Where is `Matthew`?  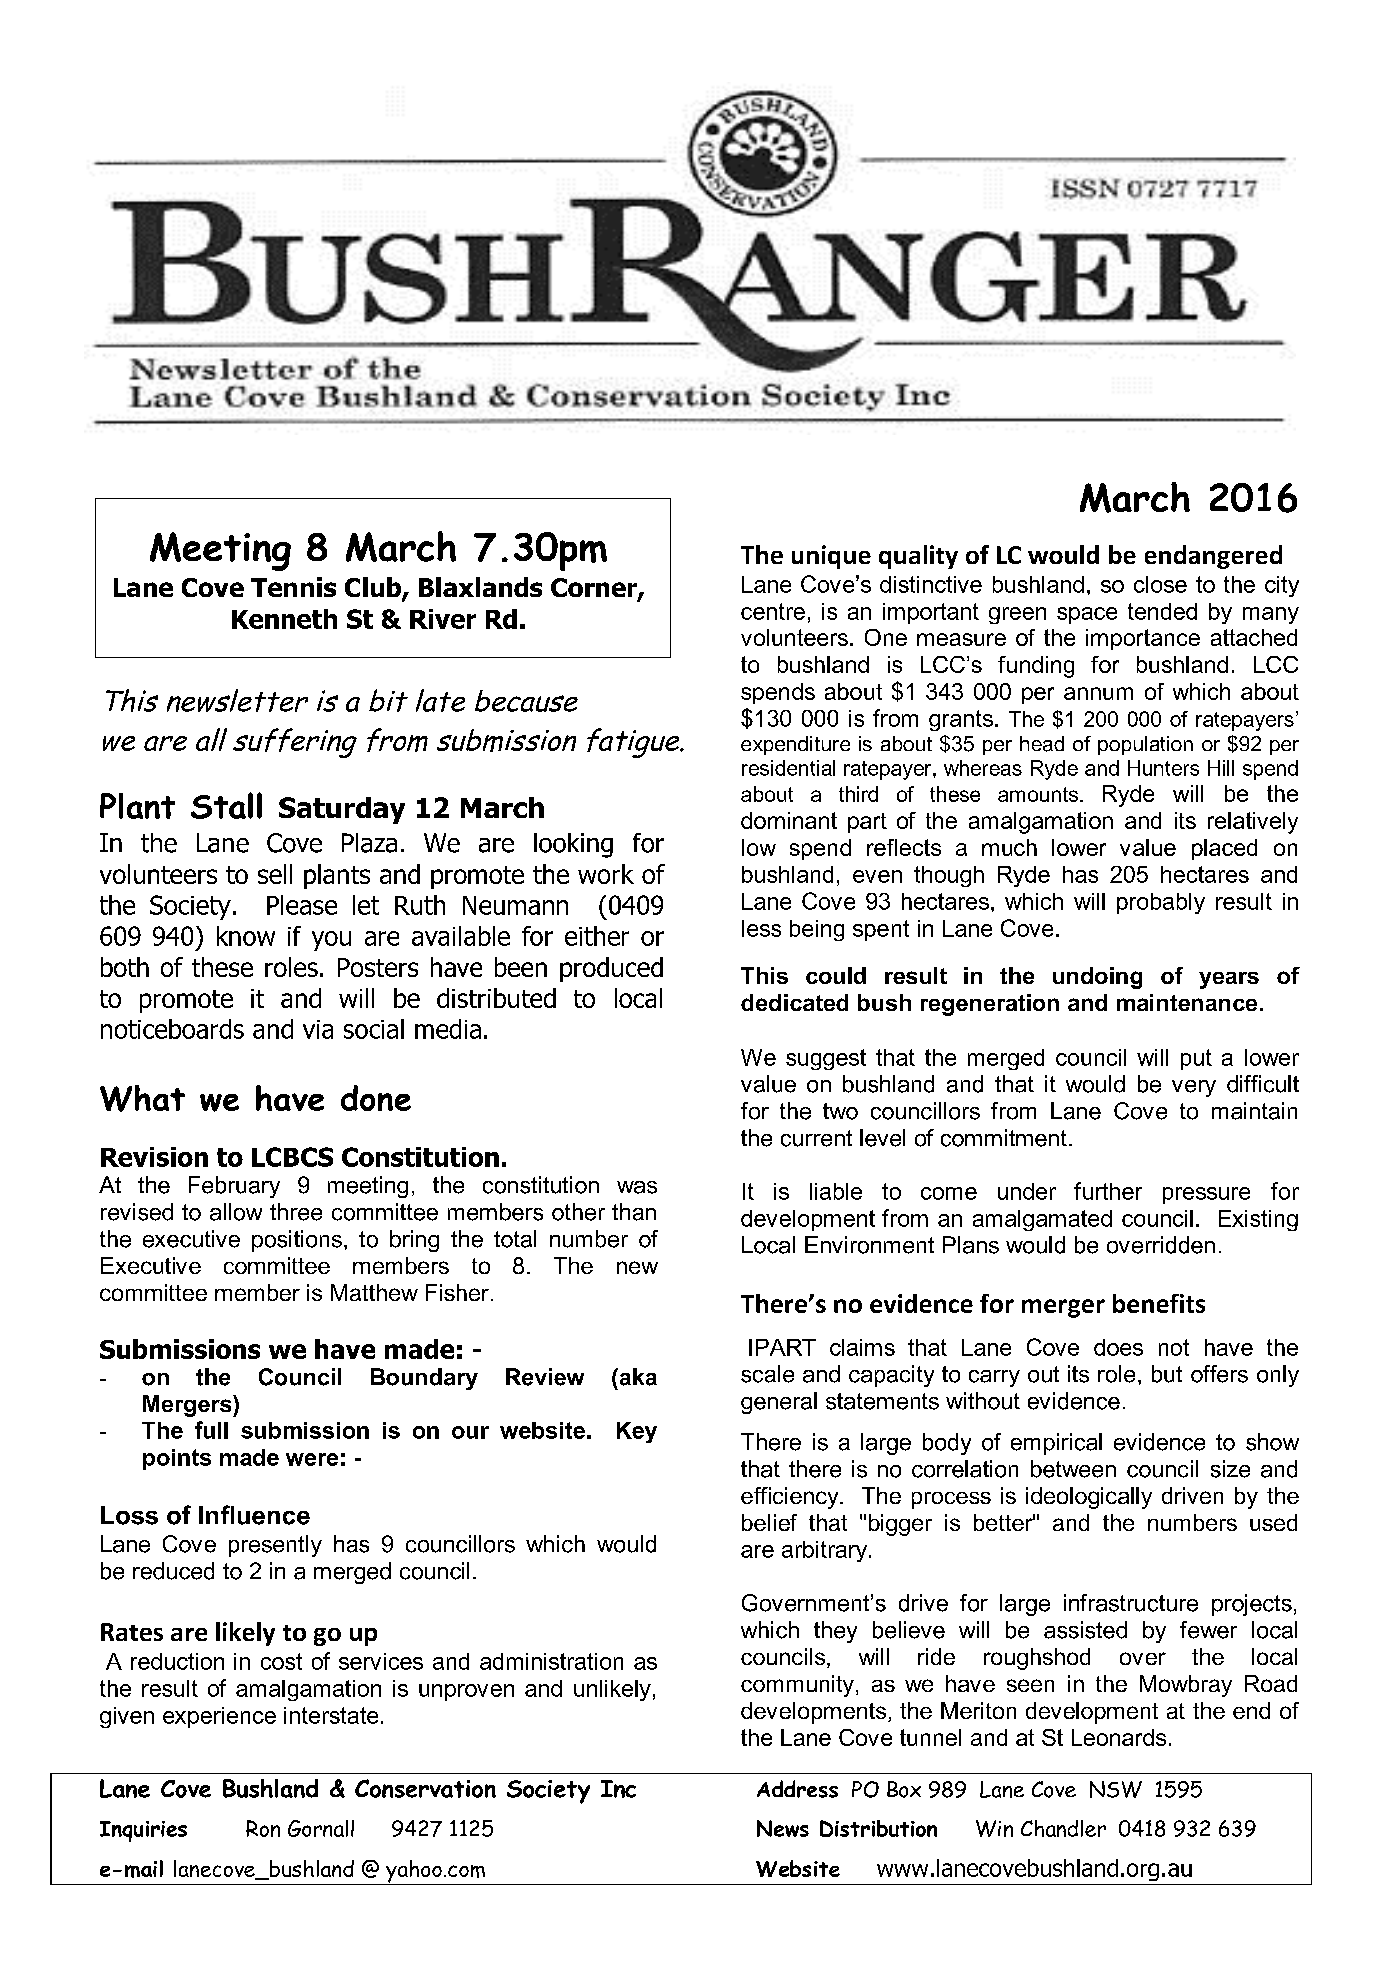
Matthew is located at coordinates (374, 1292).
